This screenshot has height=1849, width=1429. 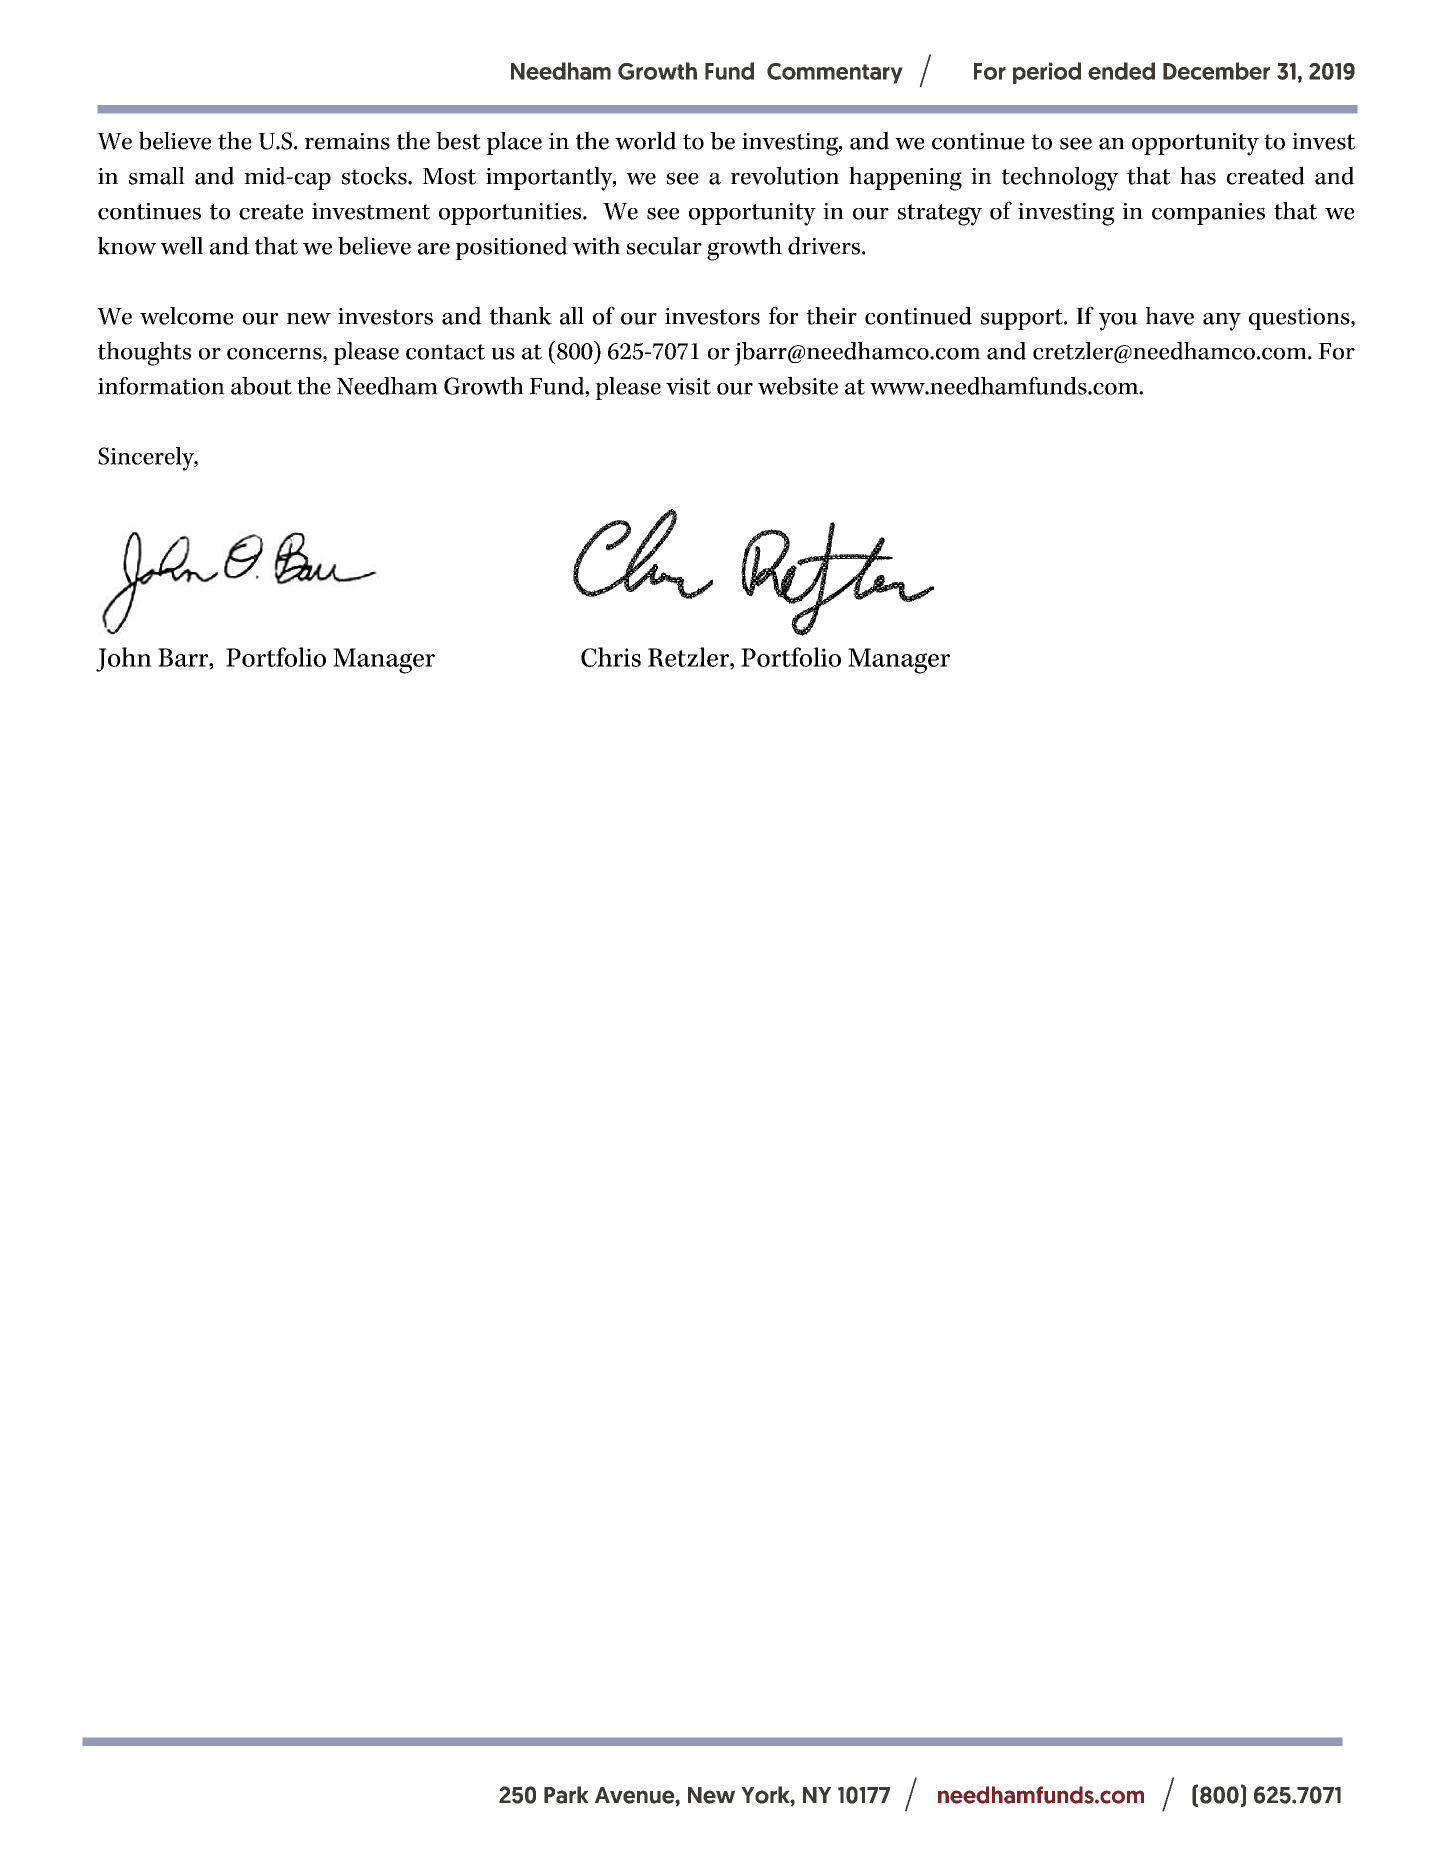 I want to click on visit, so click(x=688, y=386).
